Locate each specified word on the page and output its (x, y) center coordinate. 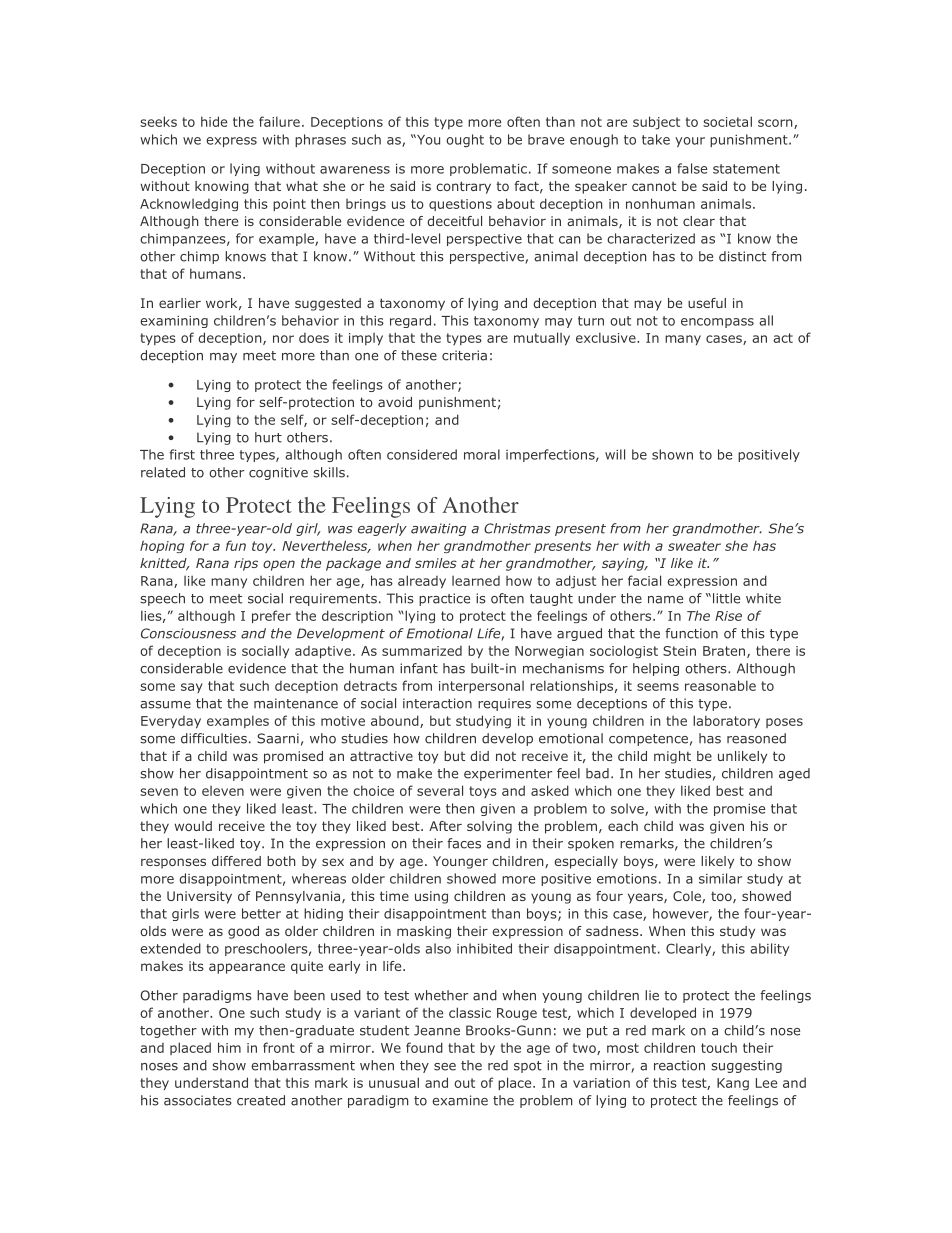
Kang (733, 1084)
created (261, 1100)
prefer (271, 616)
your (690, 142)
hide (214, 121)
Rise (728, 616)
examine (460, 1100)
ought (465, 140)
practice (444, 599)
